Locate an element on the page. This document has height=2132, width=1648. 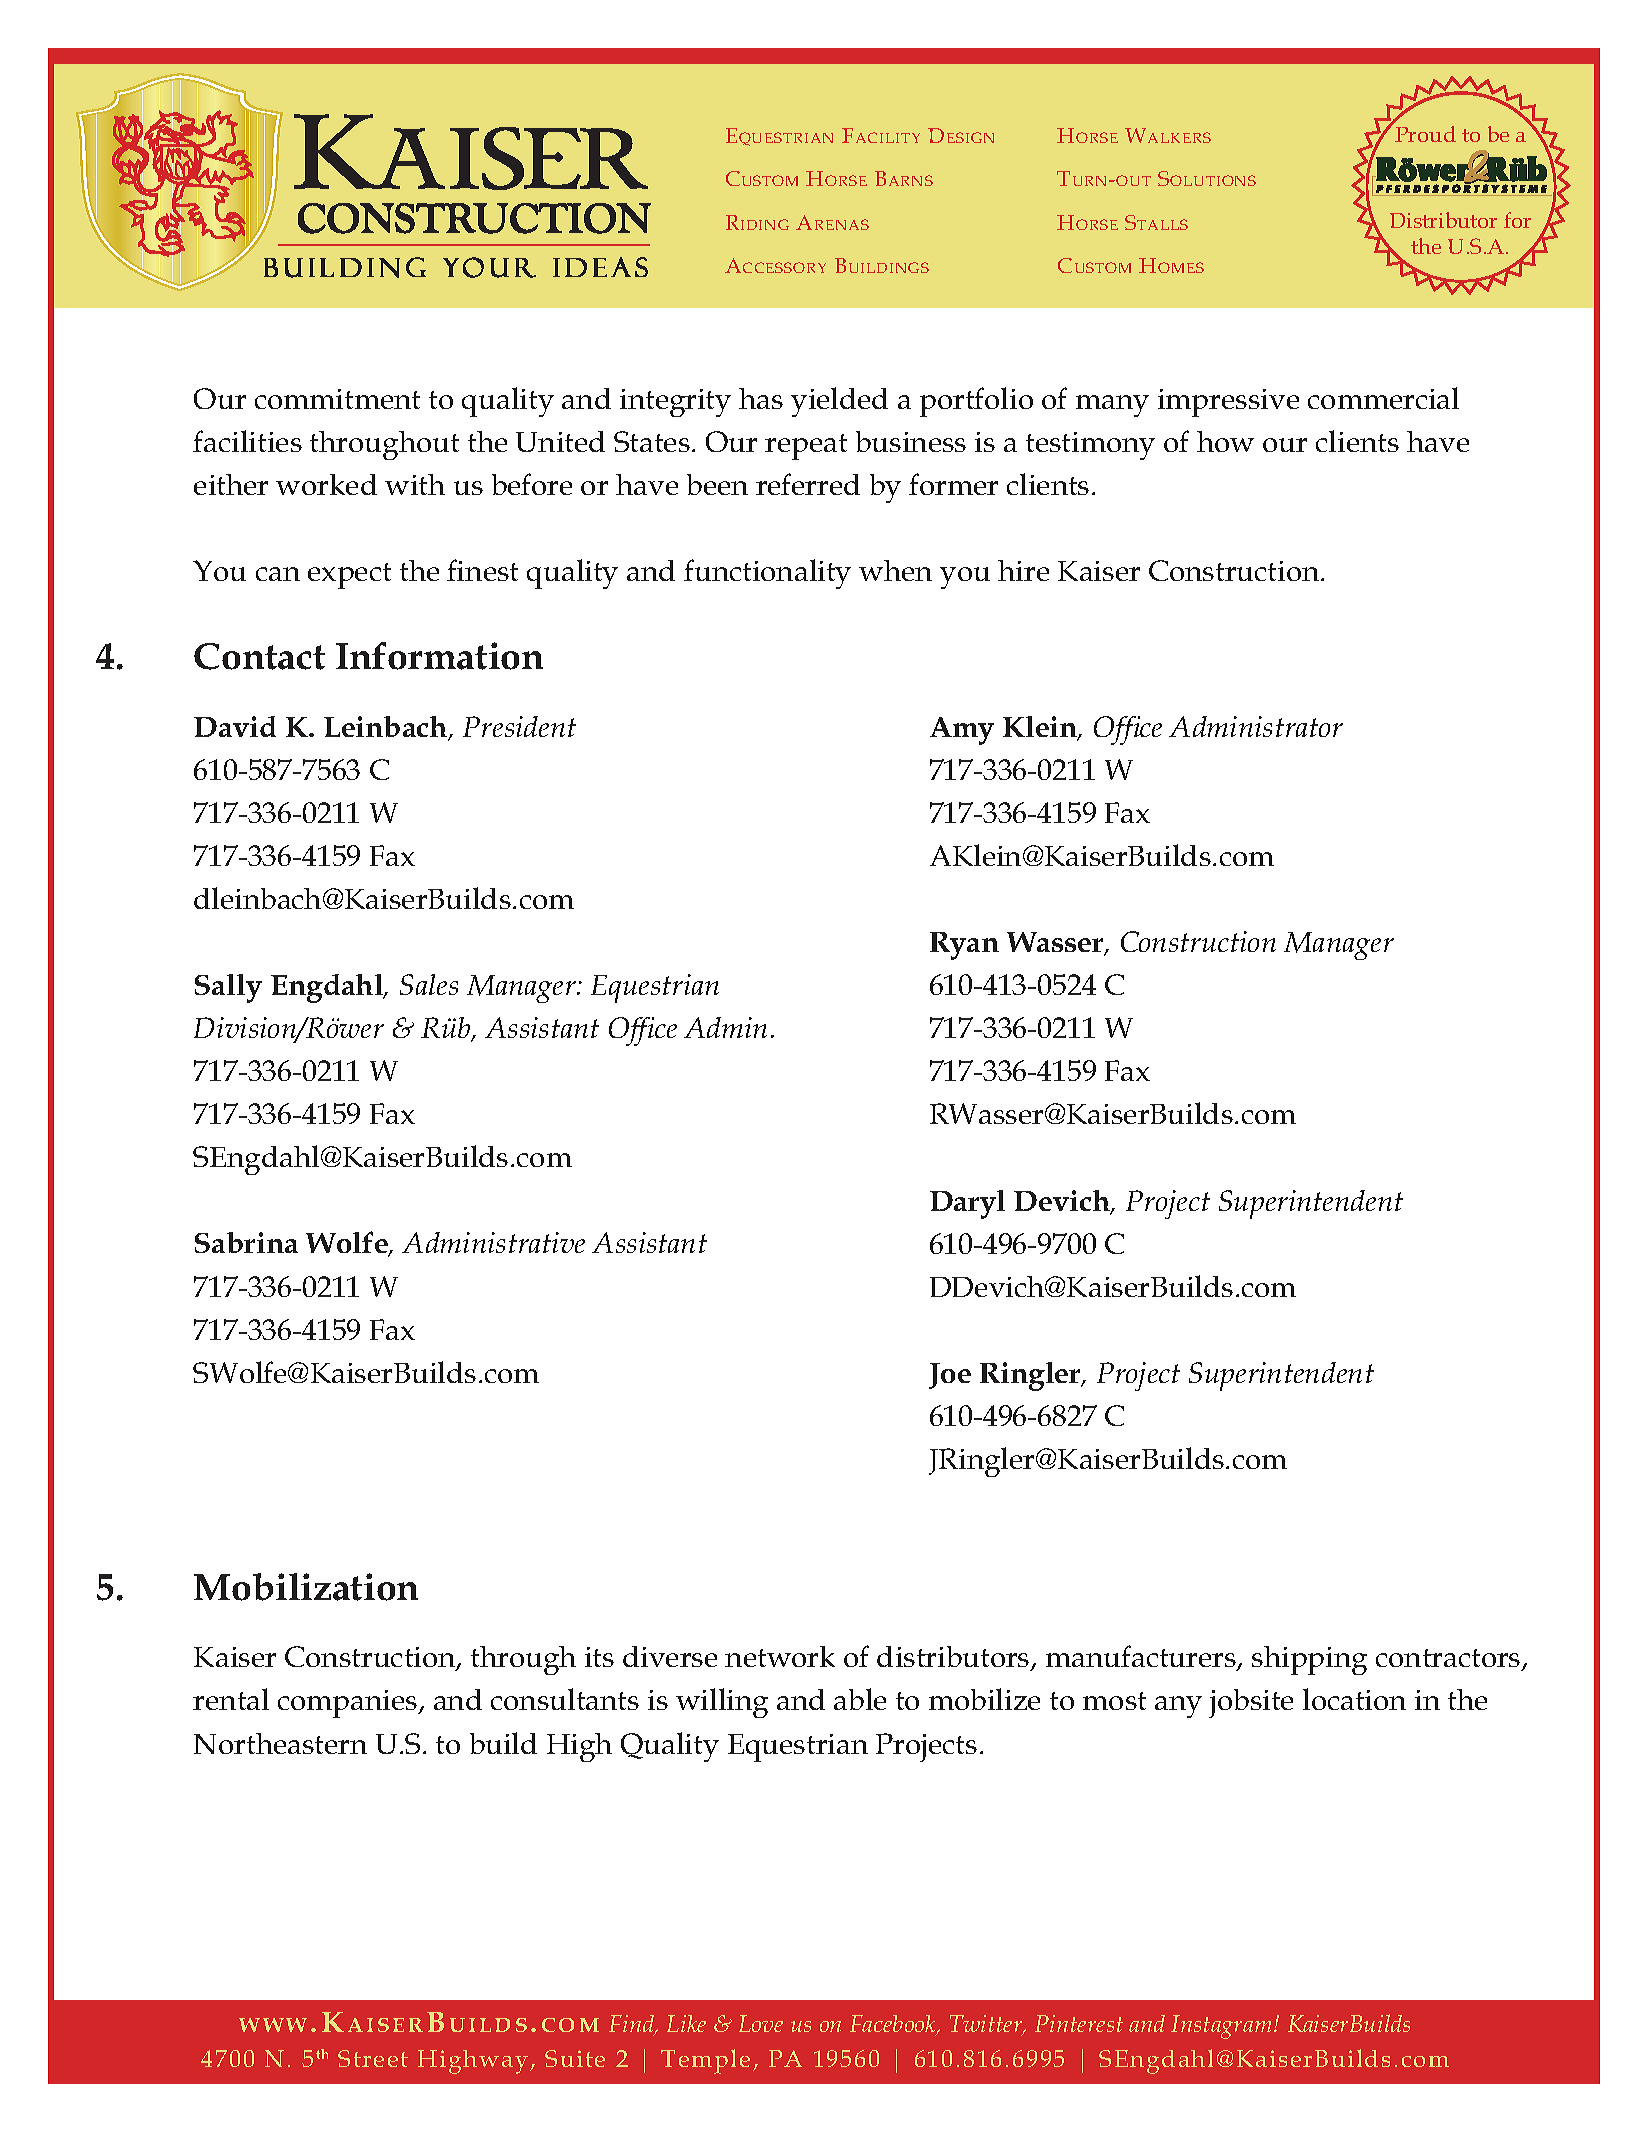
how is located at coordinates (1225, 441).
